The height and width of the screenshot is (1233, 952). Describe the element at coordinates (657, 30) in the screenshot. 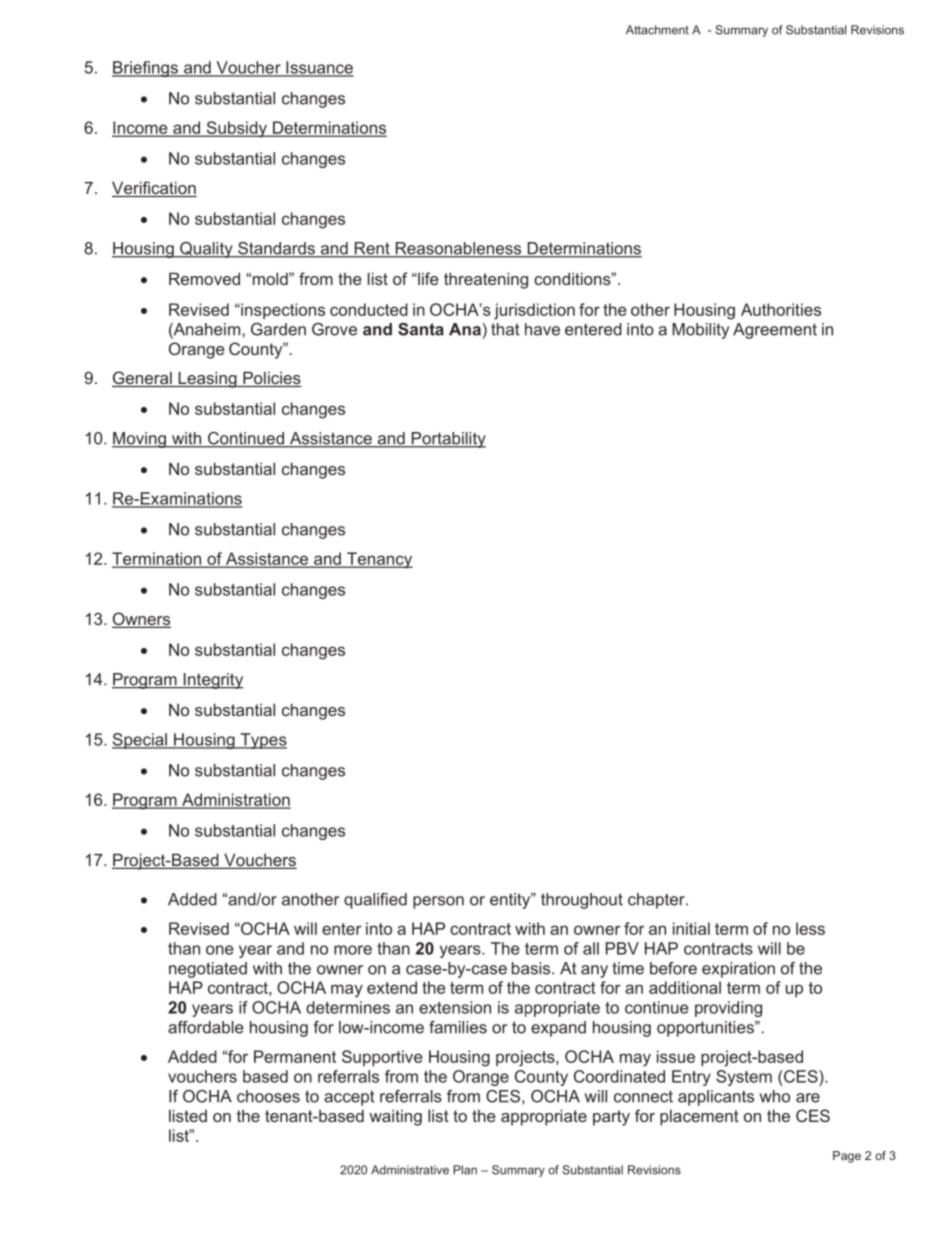

I see `Attachment` at that location.
